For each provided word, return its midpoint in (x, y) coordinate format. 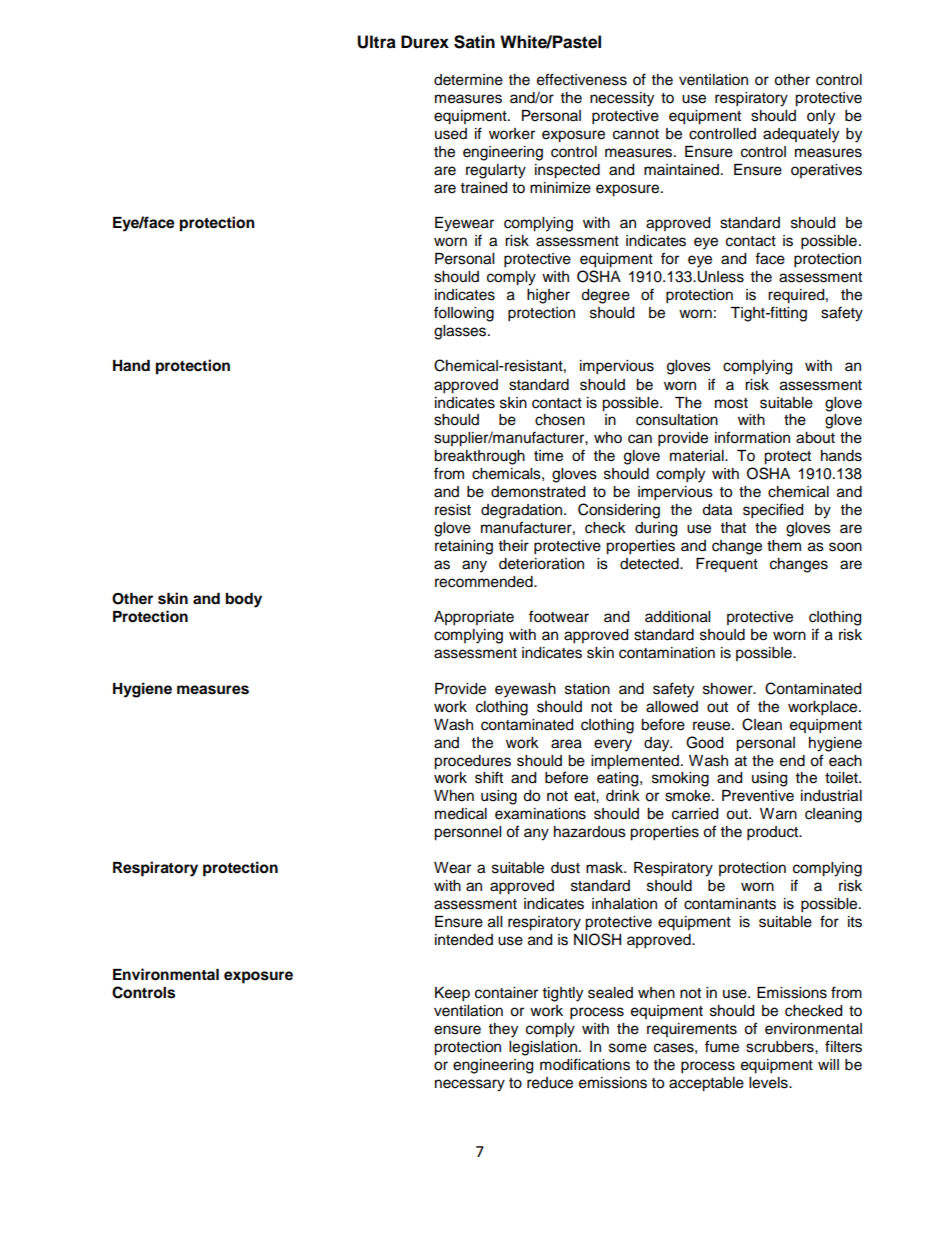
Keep (452, 994)
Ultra (376, 42)
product (774, 833)
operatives (826, 171)
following (464, 314)
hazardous (590, 832)
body (244, 600)
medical (461, 814)
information (752, 437)
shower (729, 689)
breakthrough (479, 457)
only (821, 117)
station (587, 689)
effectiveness (582, 79)
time (548, 456)
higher (548, 296)
